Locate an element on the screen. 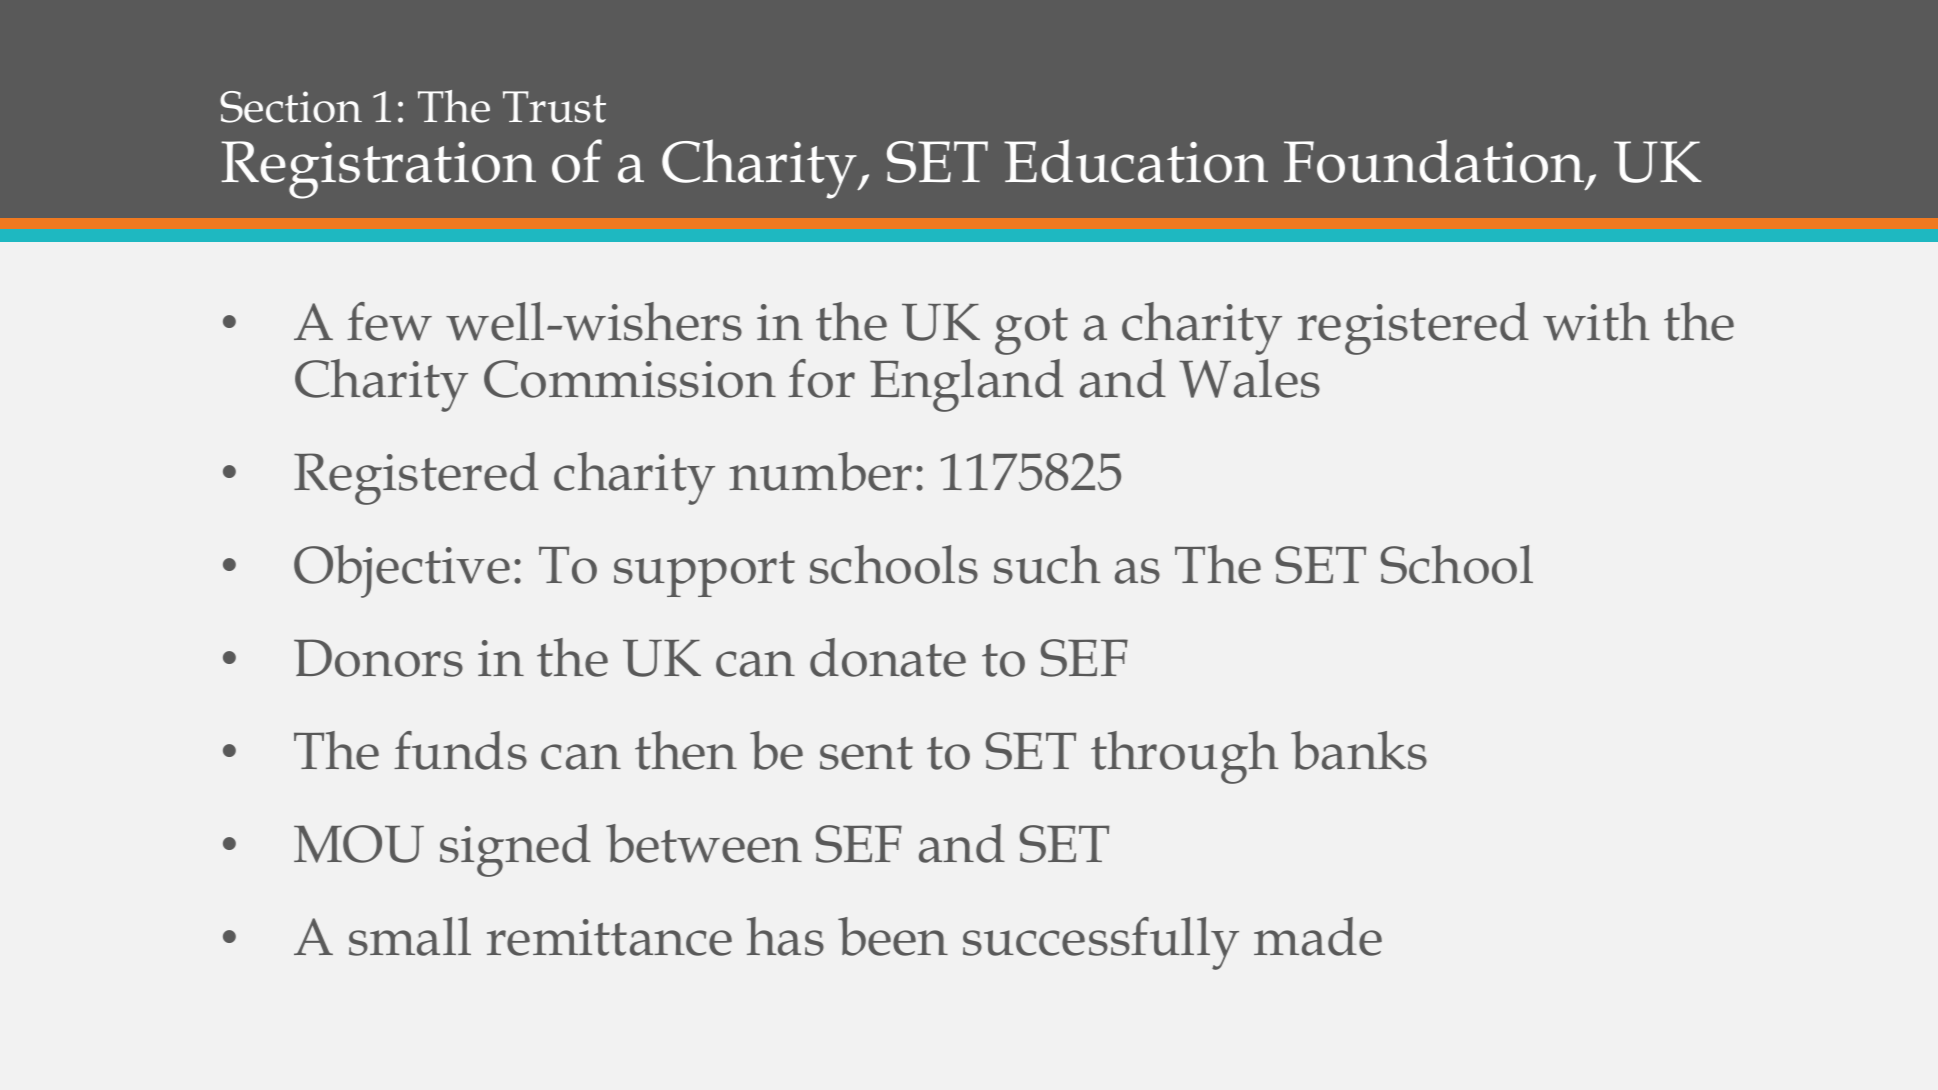  Donors is located at coordinates (378, 658).
